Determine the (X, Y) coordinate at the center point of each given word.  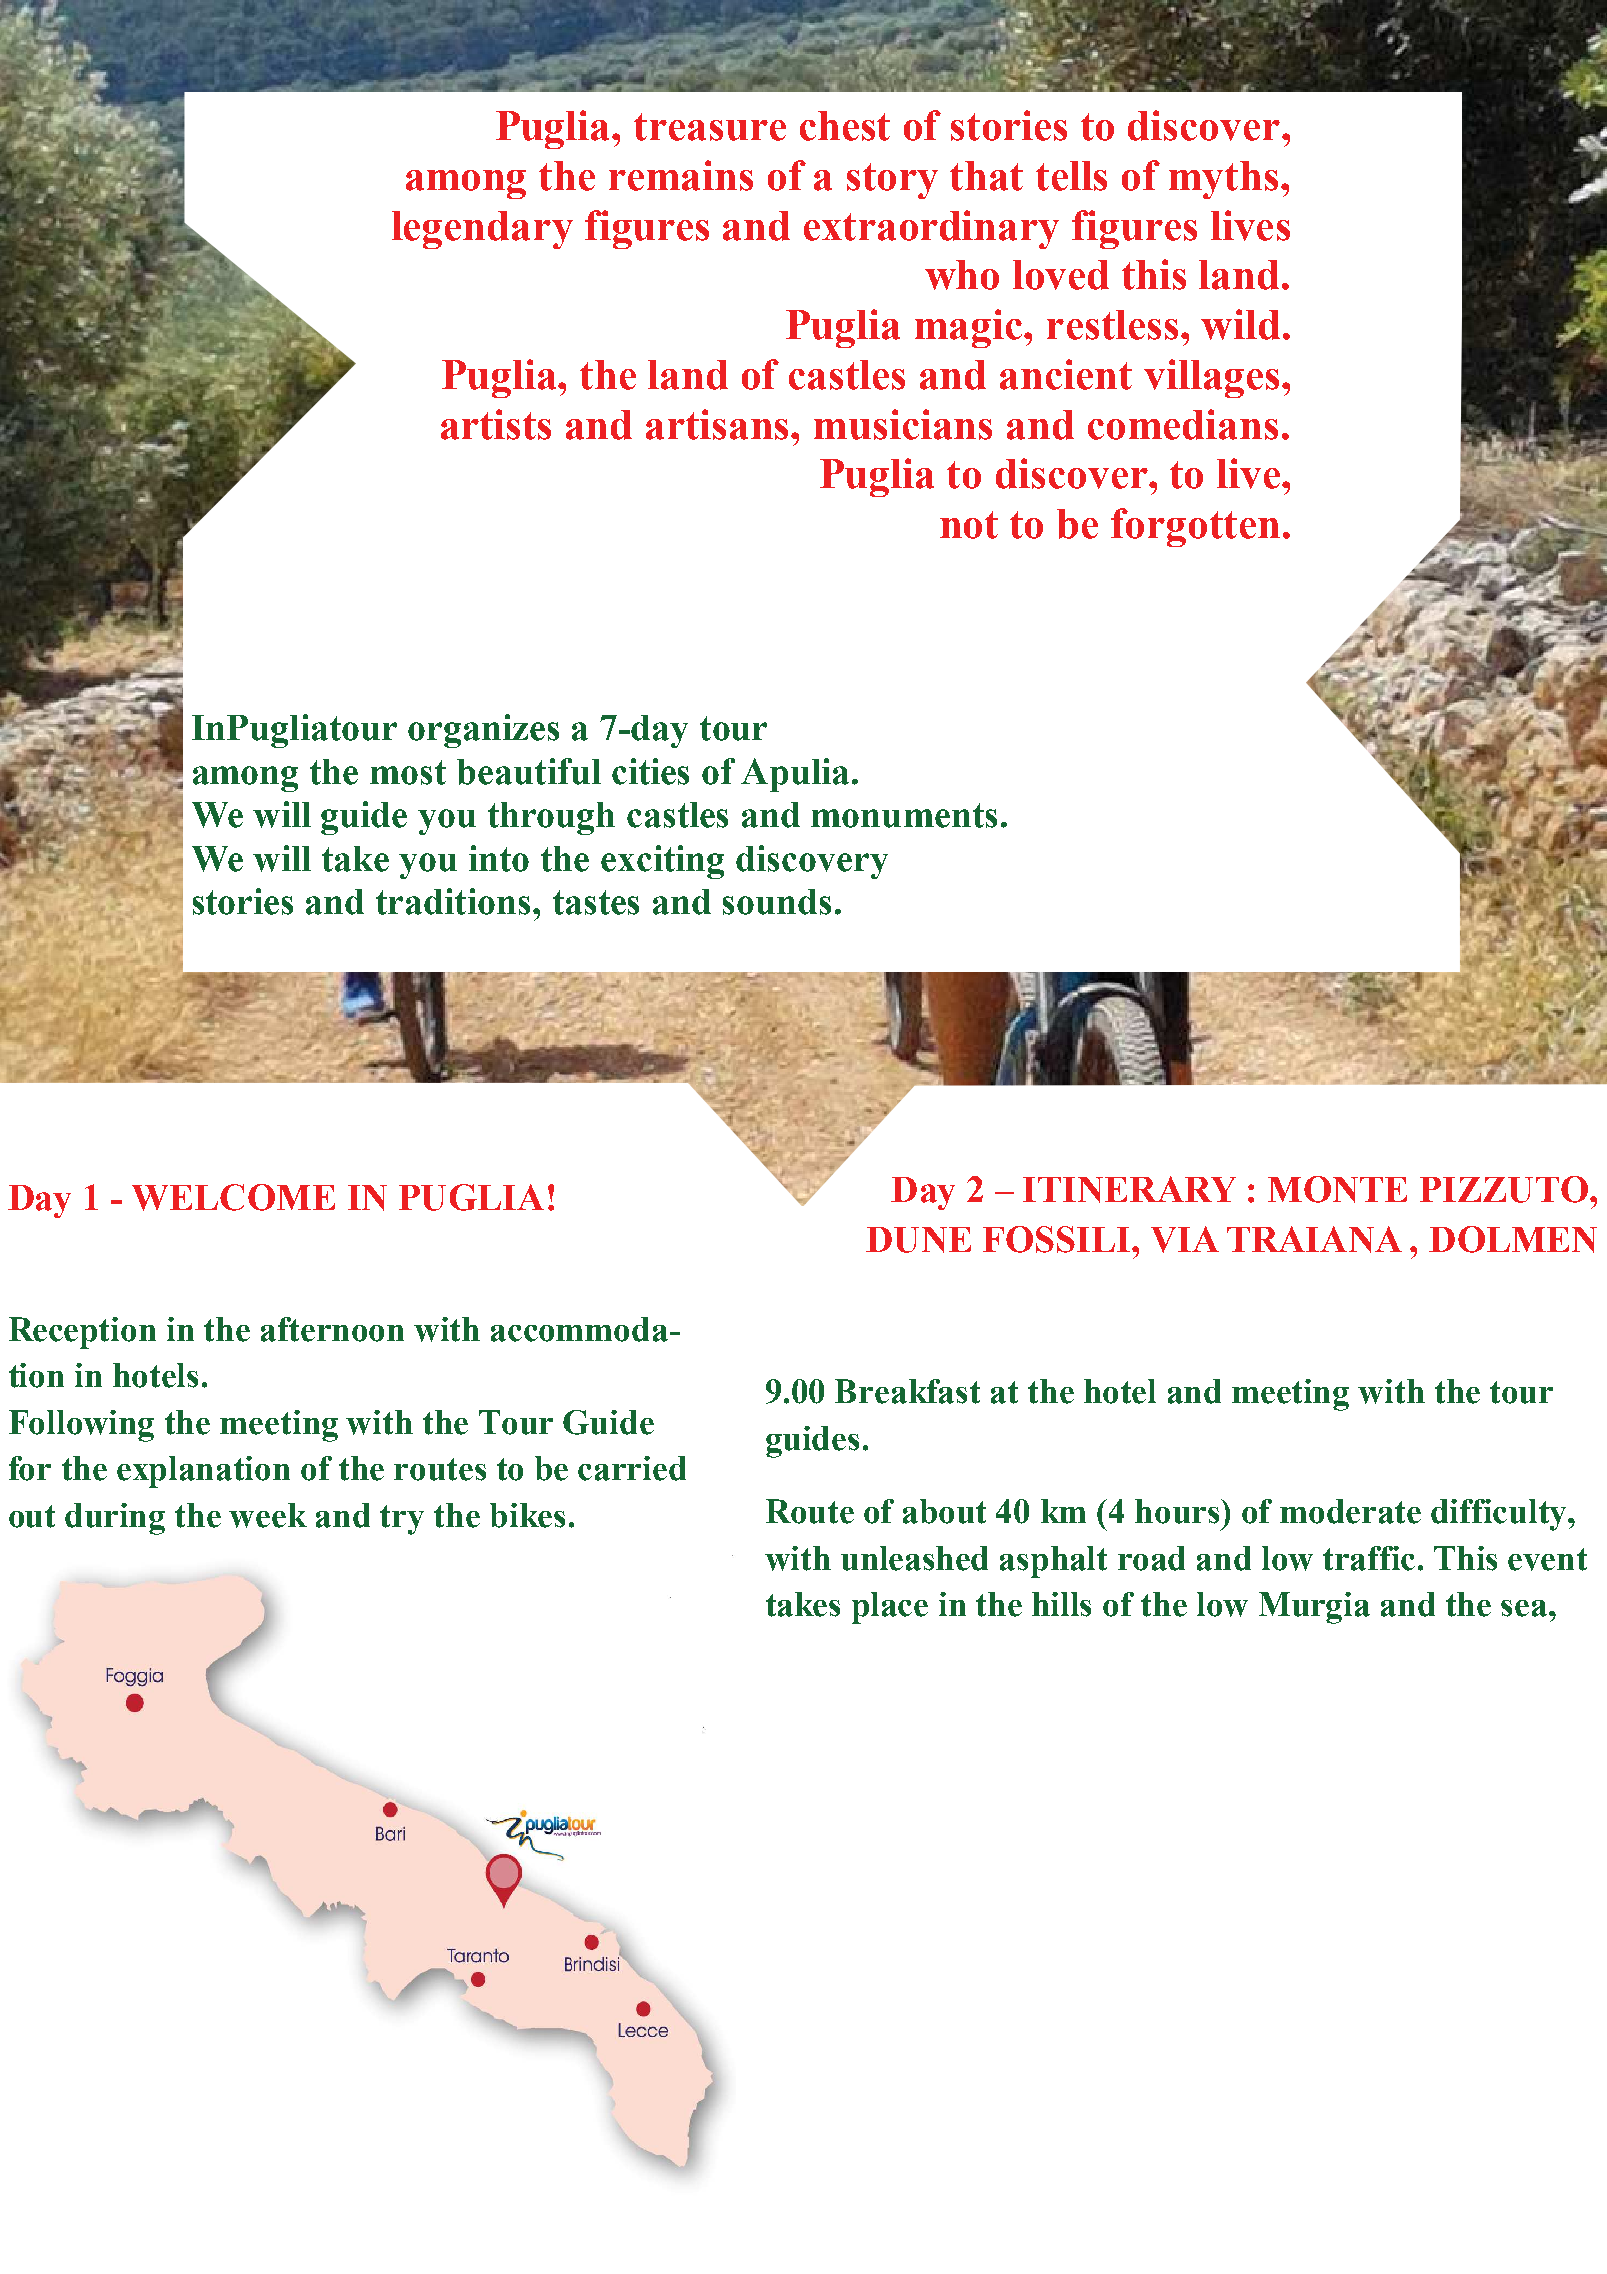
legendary (482, 230)
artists (496, 424)
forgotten (1195, 527)
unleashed (914, 1558)
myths (1223, 180)
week (268, 1515)
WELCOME (233, 1197)
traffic (1369, 1558)
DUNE (918, 1240)
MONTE (1337, 1189)
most (408, 772)
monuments (904, 815)
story (892, 181)
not (969, 525)
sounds (777, 902)
